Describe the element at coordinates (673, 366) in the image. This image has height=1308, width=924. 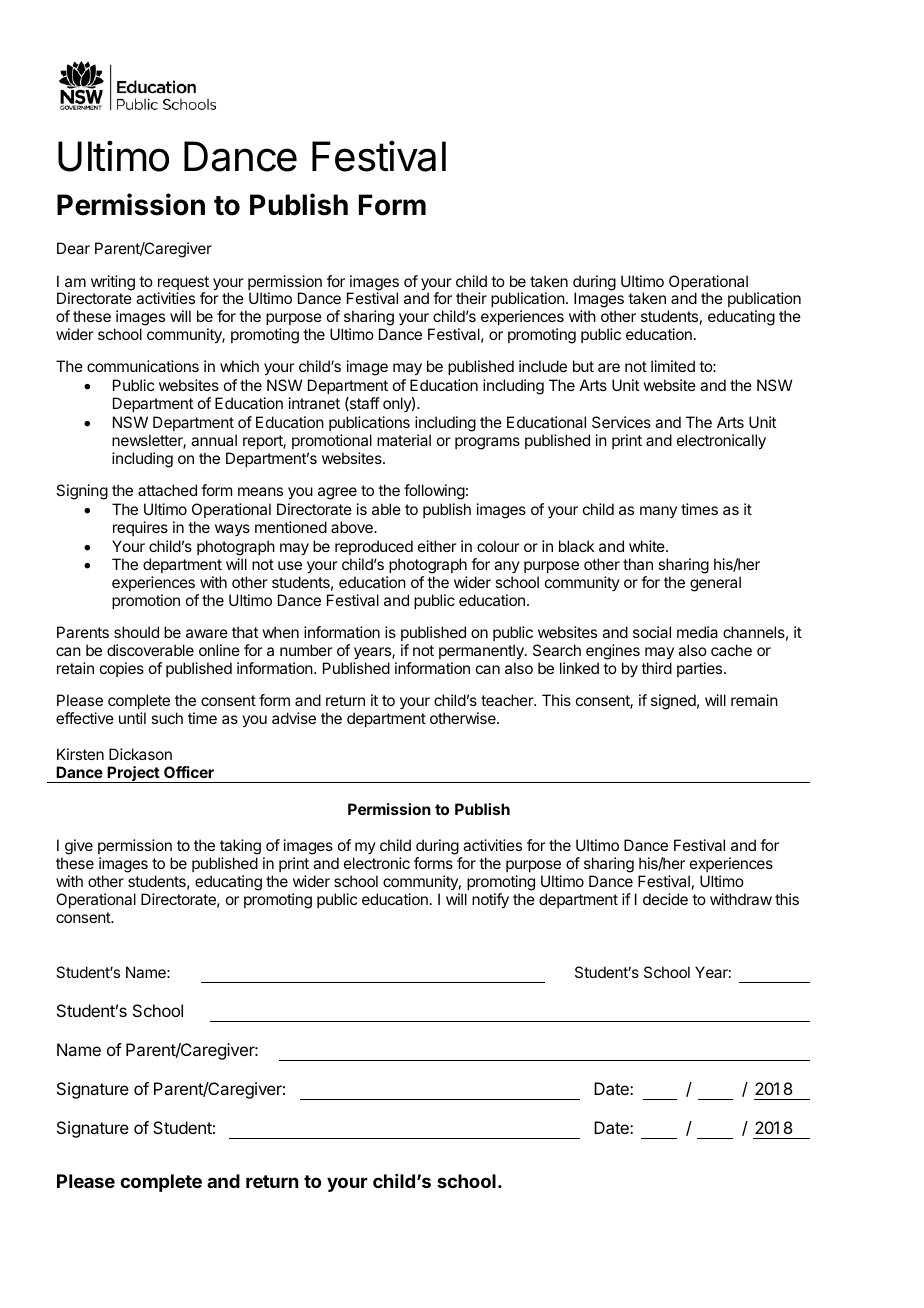
I see `limited` at that location.
